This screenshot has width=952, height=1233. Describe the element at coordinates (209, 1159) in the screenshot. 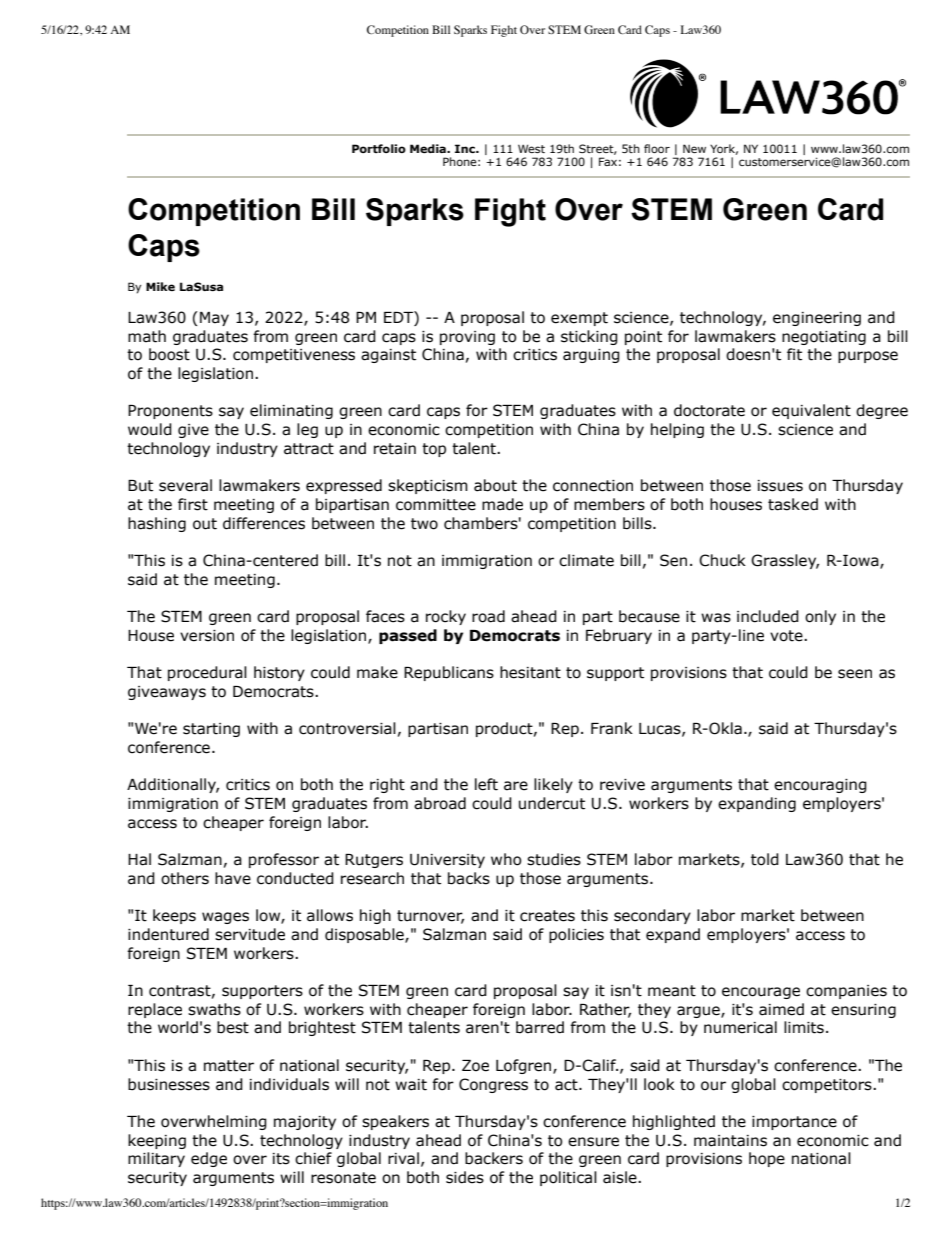

I see `edge` at that location.
